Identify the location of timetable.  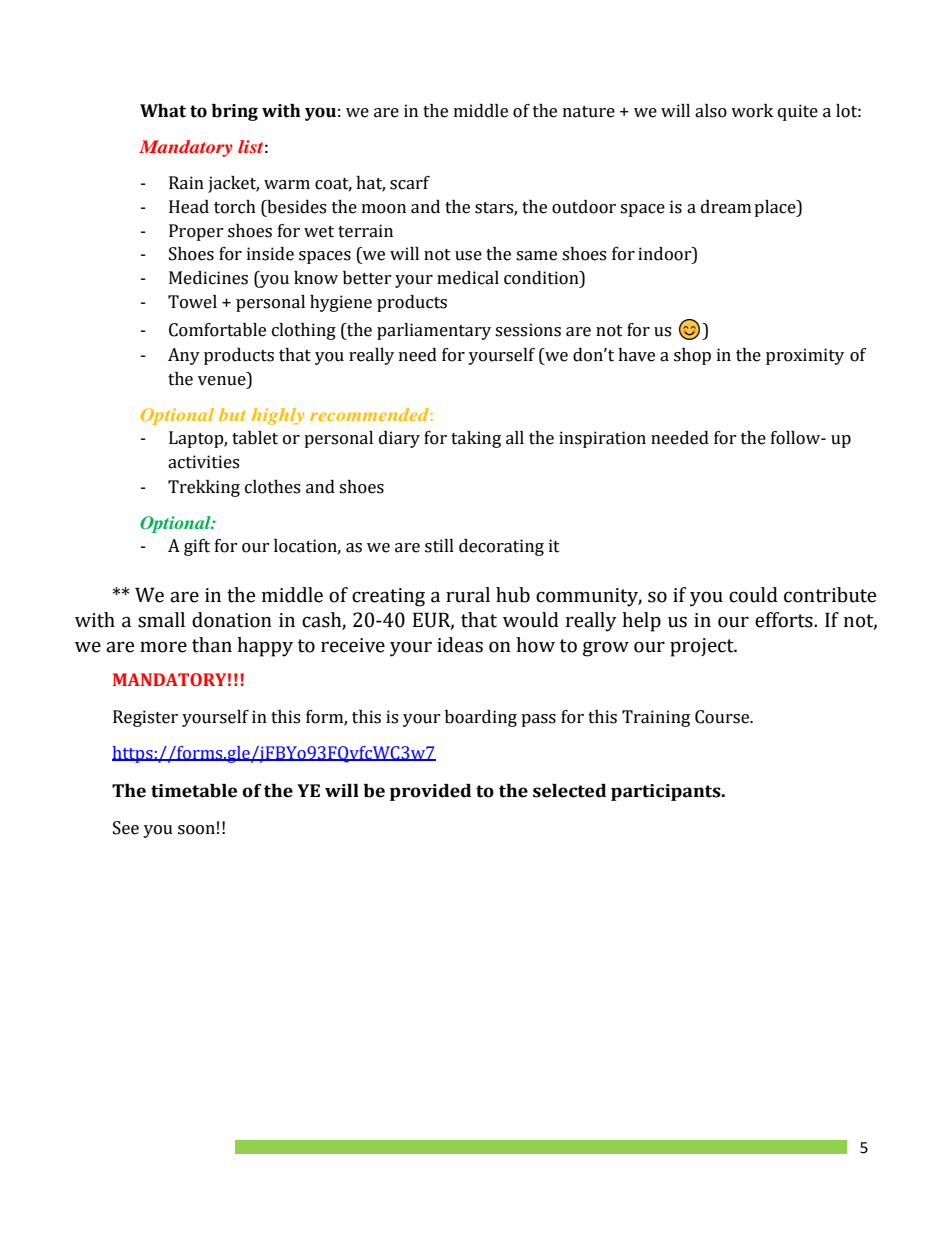
(194, 791).
